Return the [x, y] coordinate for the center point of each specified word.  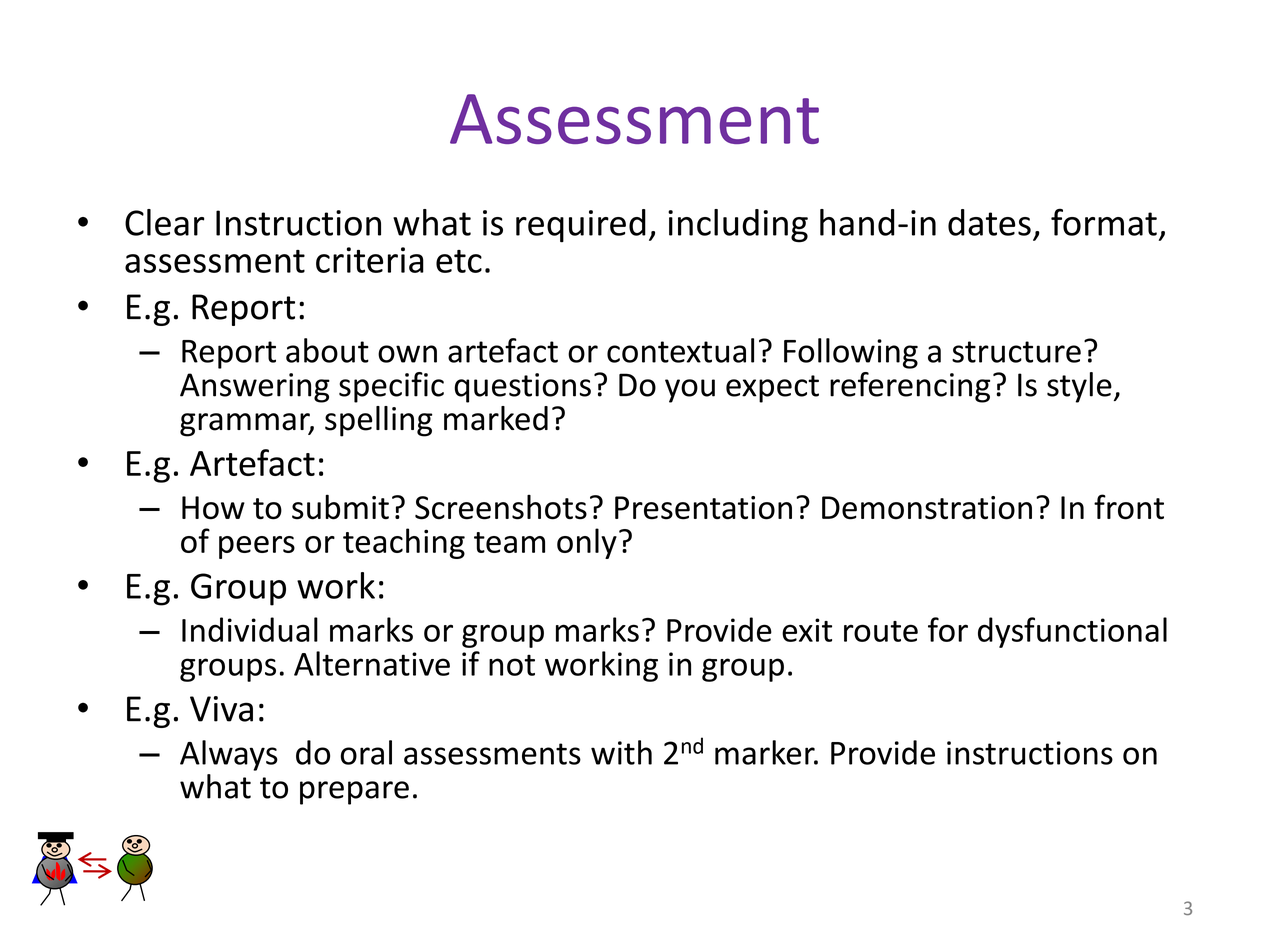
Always [229, 755]
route [881, 631]
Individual [250, 629]
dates [989, 222]
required [581, 226]
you [690, 391]
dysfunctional [1072, 632]
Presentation [703, 508]
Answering [255, 388]
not [512, 665]
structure [1016, 352]
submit [340, 507]
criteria [370, 260]
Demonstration [927, 508]
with [621, 752]
